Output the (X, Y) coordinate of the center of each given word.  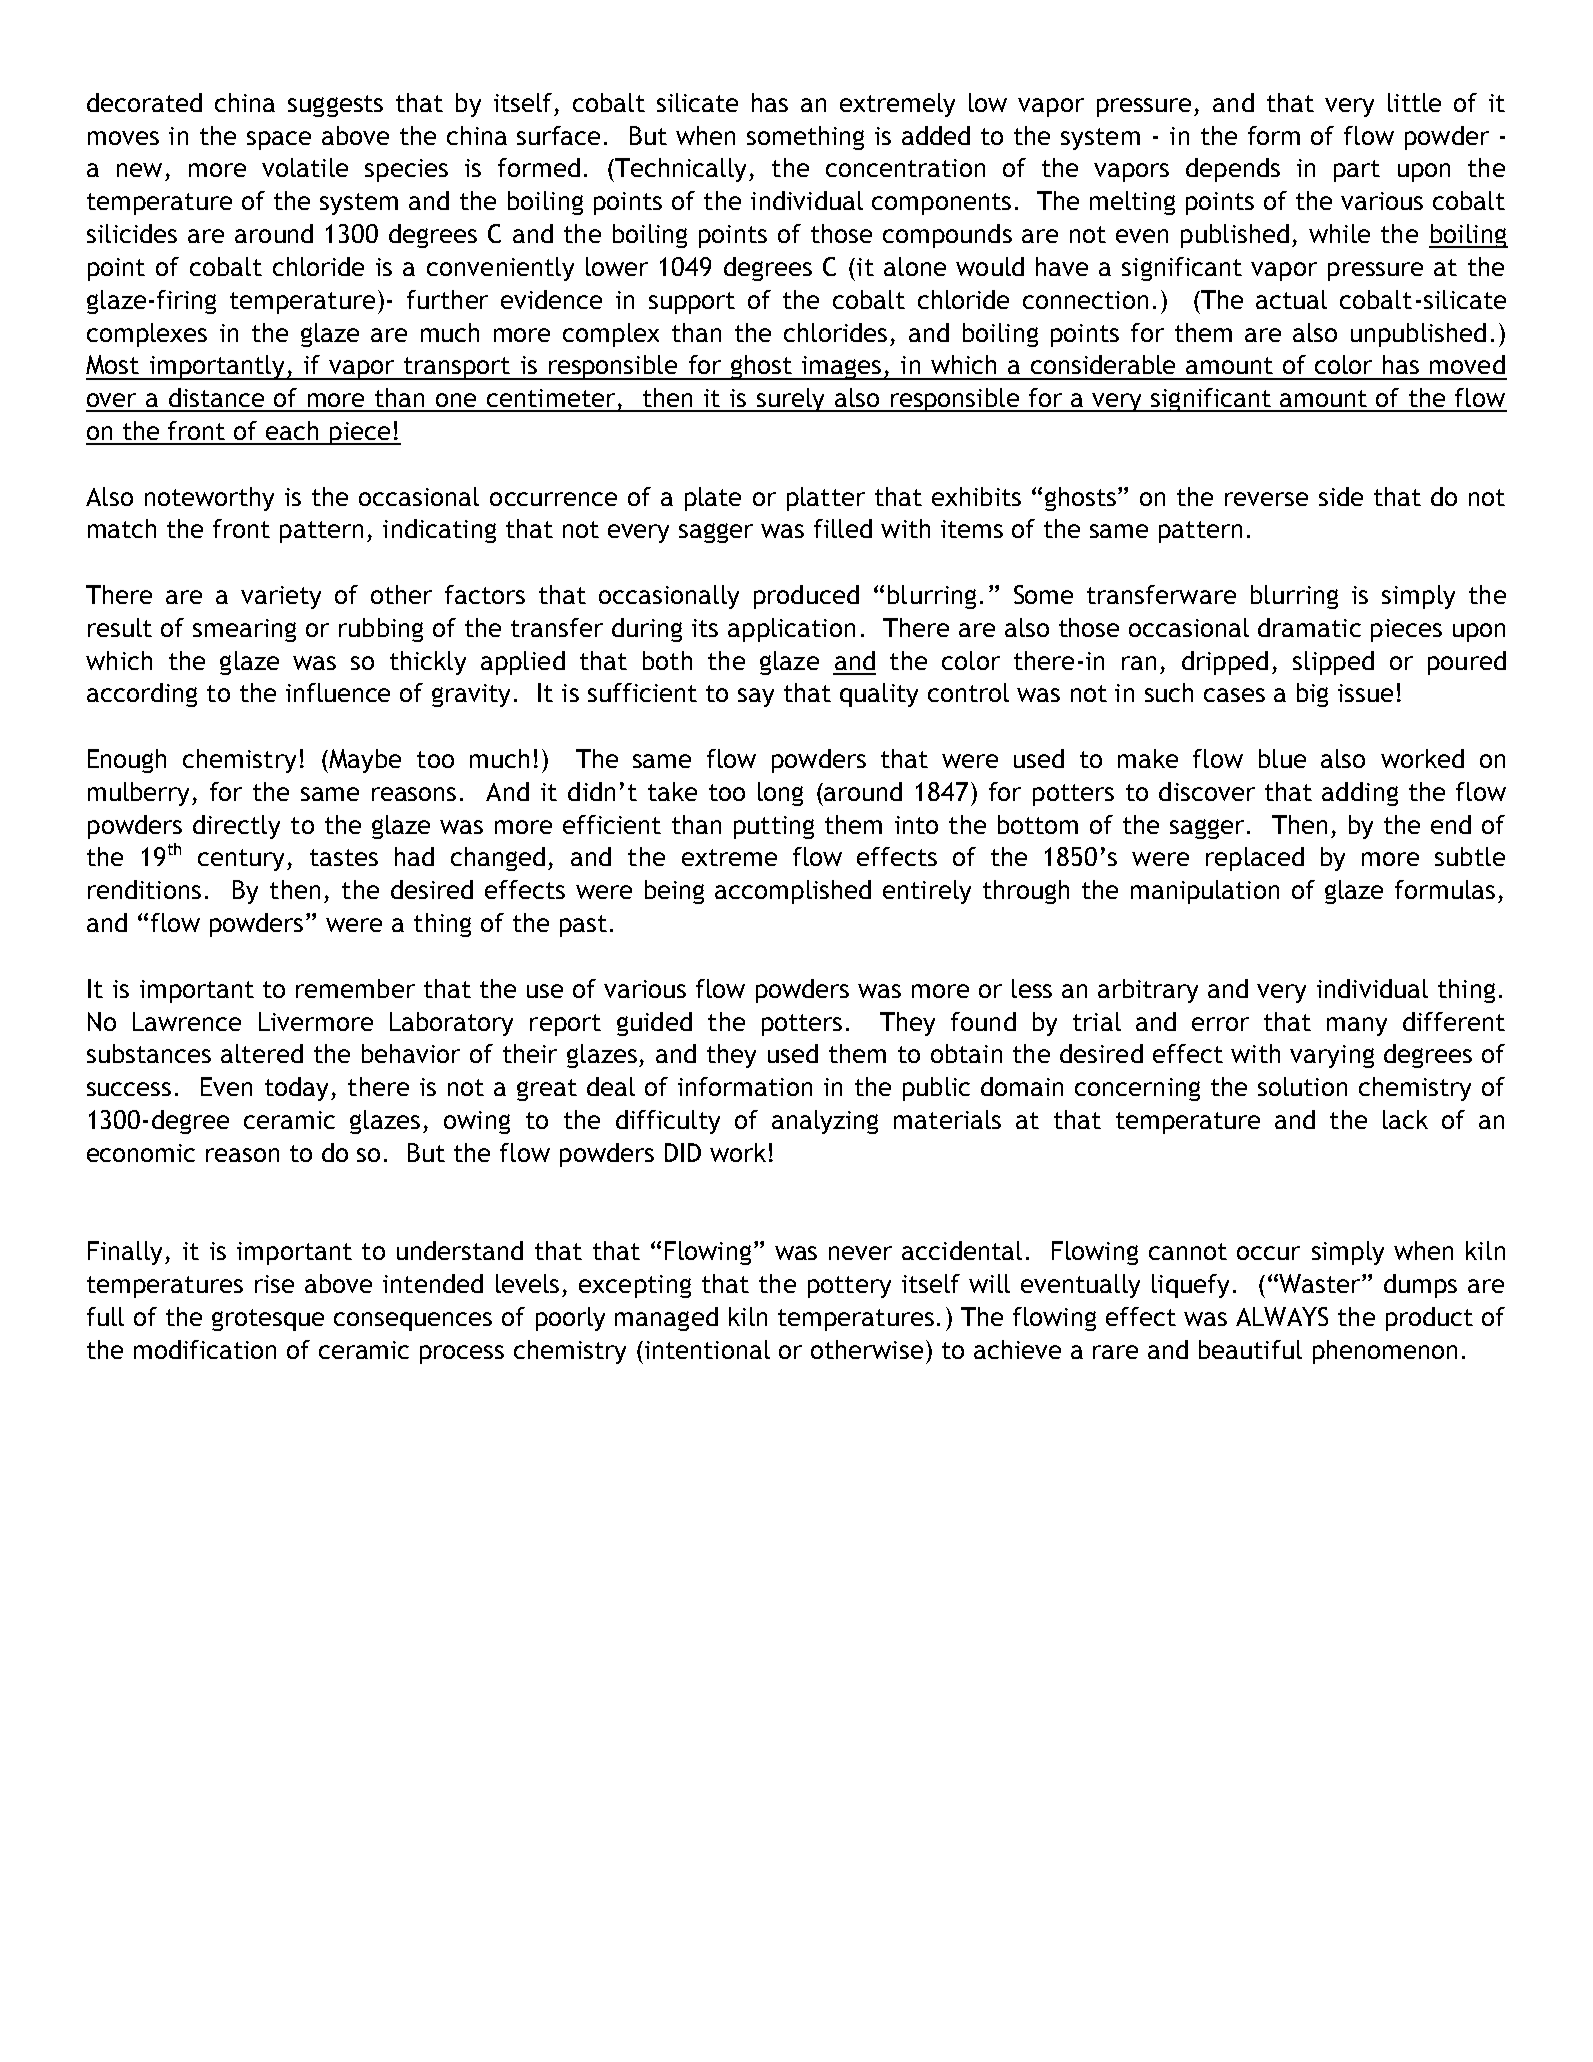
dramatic (1309, 627)
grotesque (268, 1320)
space (279, 140)
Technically (679, 170)
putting (774, 827)
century (243, 860)
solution (1302, 1086)
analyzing (825, 1122)
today (296, 1089)
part (1357, 171)
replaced (1255, 859)
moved (1467, 364)
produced (806, 597)
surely (791, 400)
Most (112, 364)
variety (281, 597)
